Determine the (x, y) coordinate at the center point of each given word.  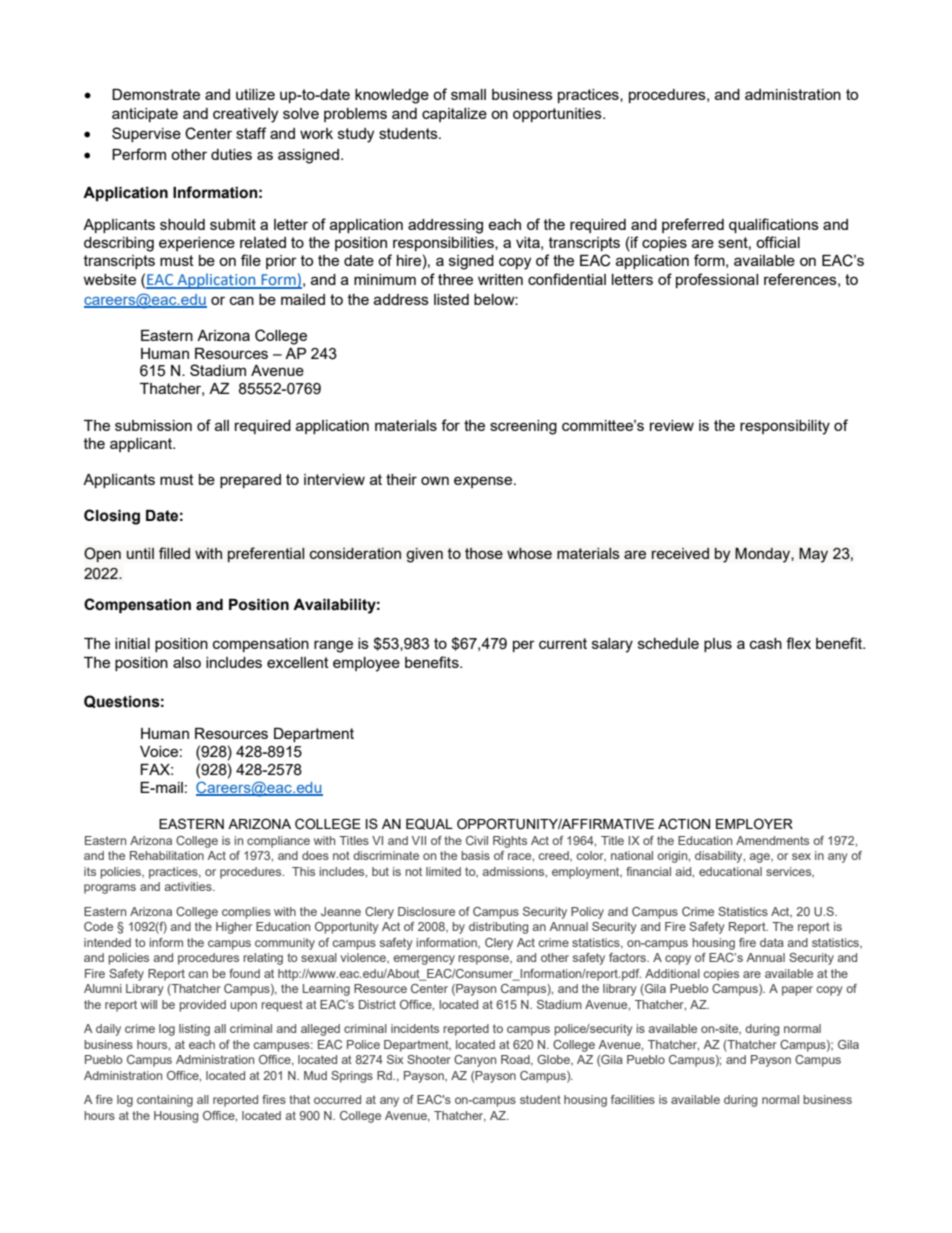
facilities (633, 1099)
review (672, 425)
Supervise (146, 134)
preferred (693, 225)
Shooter (429, 1059)
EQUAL (429, 824)
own (435, 480)
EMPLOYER (754, 823)
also (187, 662)
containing (165, 1101)
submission (153, 425)
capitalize (454, 115)
